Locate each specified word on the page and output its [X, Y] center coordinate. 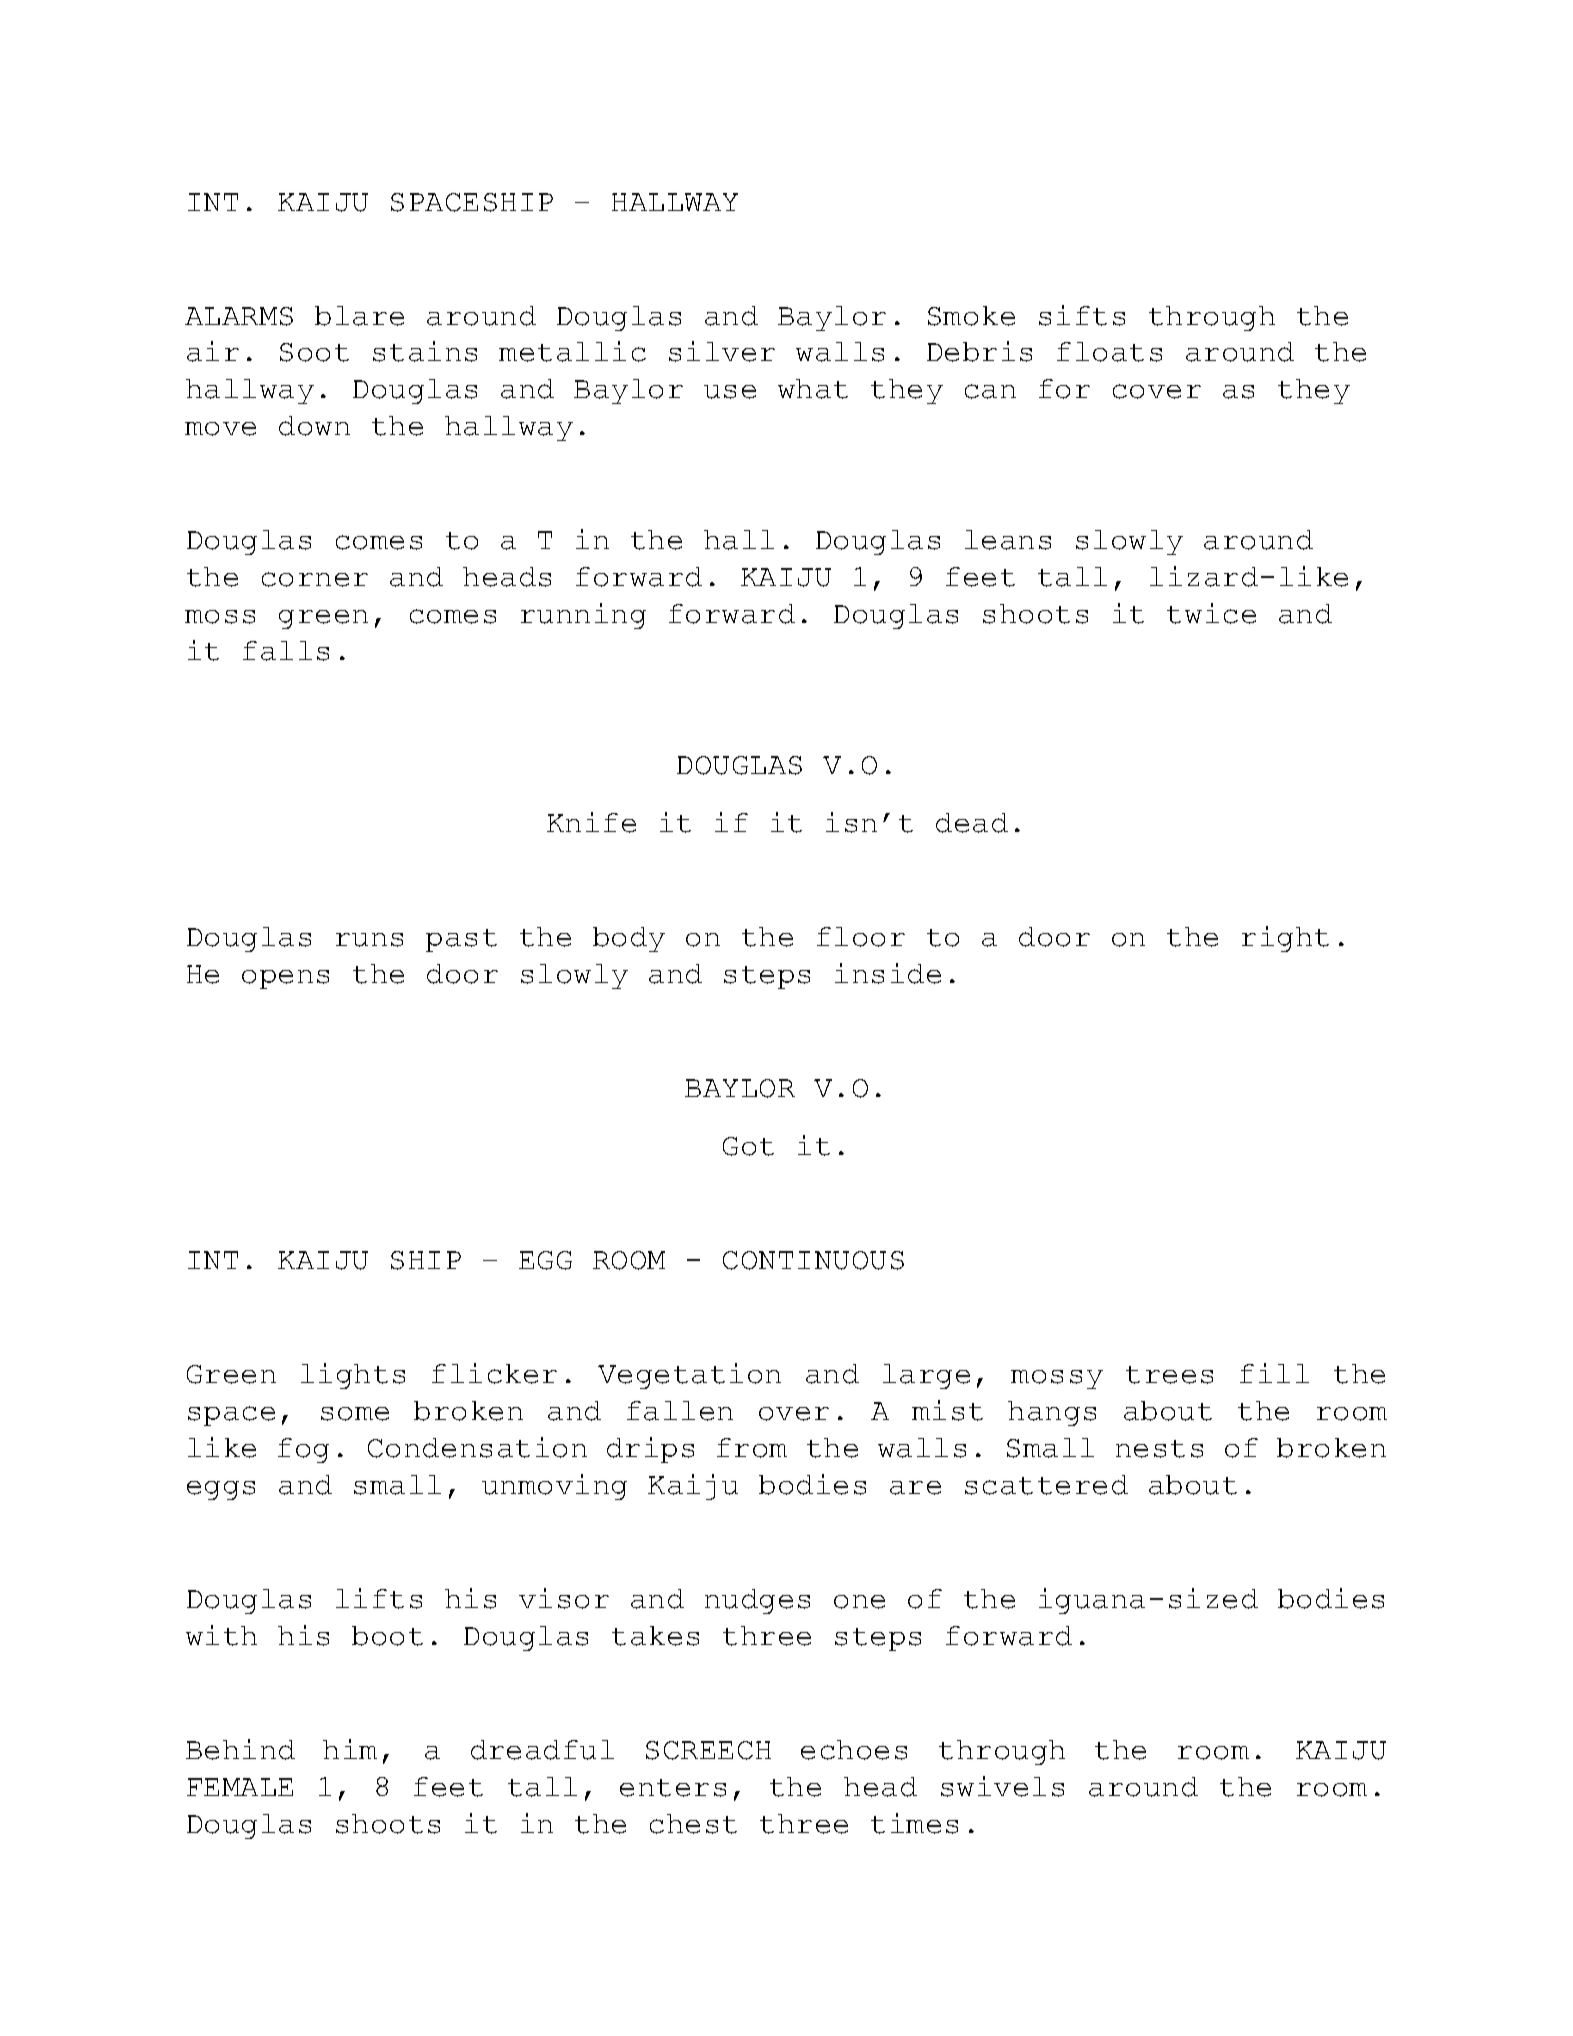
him [350, 1749]
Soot [314, 352]
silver [722, 351]
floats [1109, 352]
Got [748, 1146]
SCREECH [708, 1750]
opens [285, 979]
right [1285, 939]
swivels [1002, 1786]
